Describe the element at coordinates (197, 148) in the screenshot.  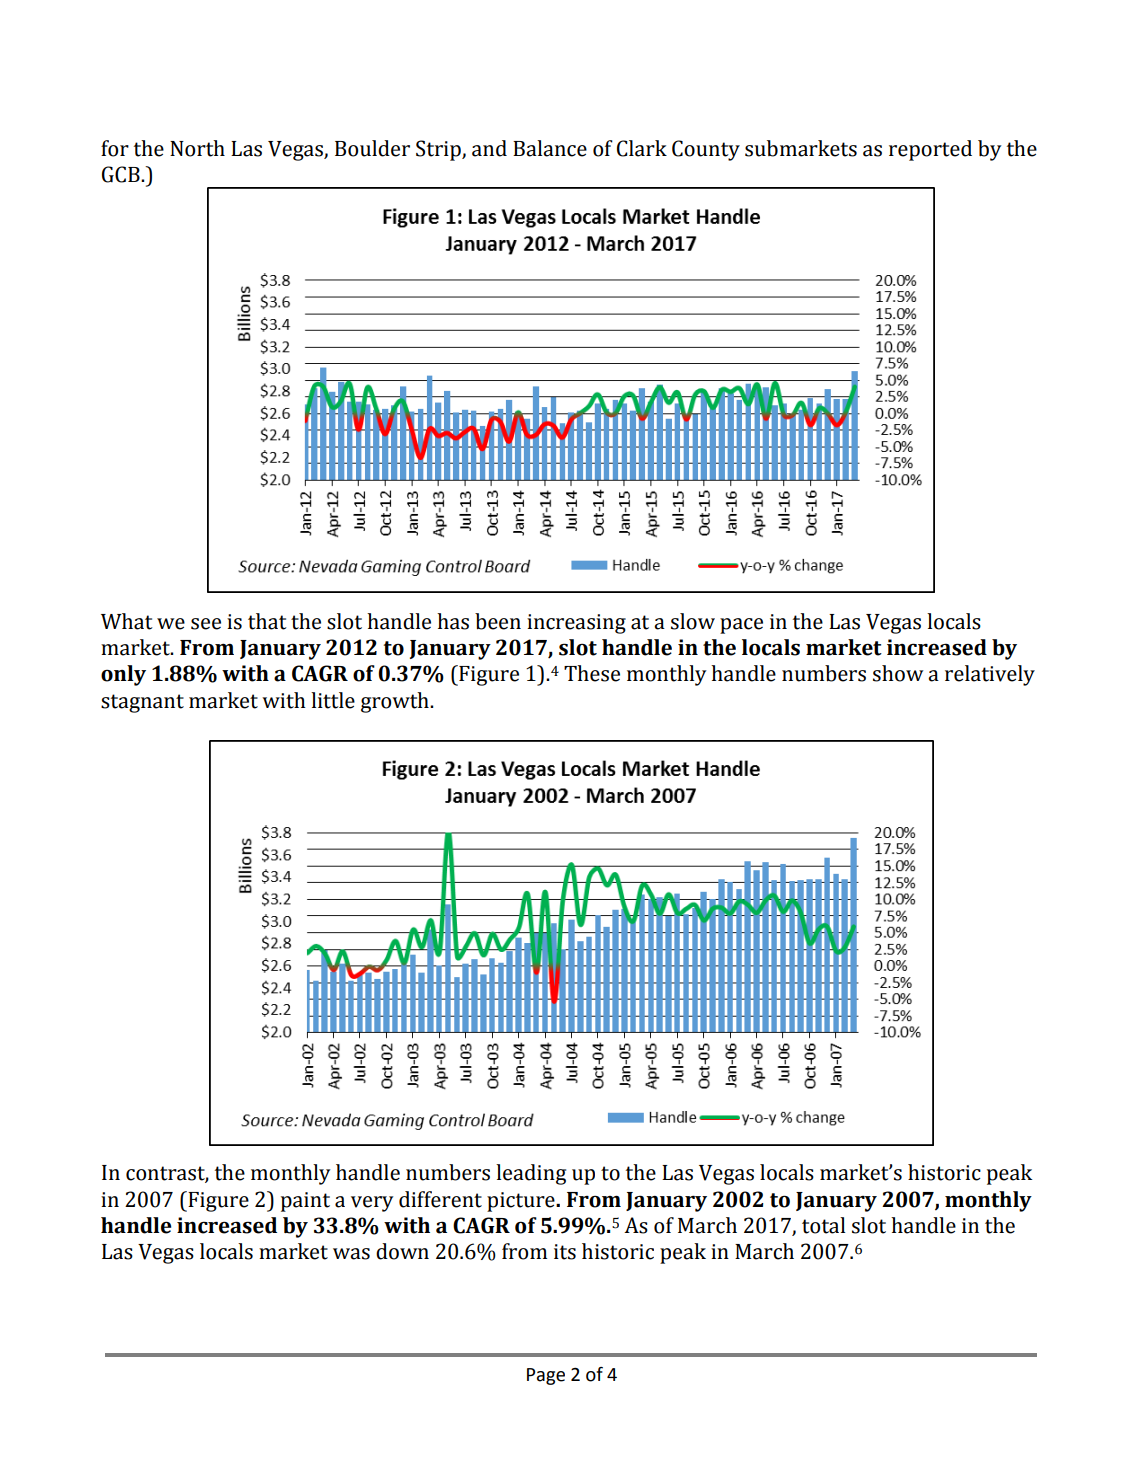
I see `North` at that location.
